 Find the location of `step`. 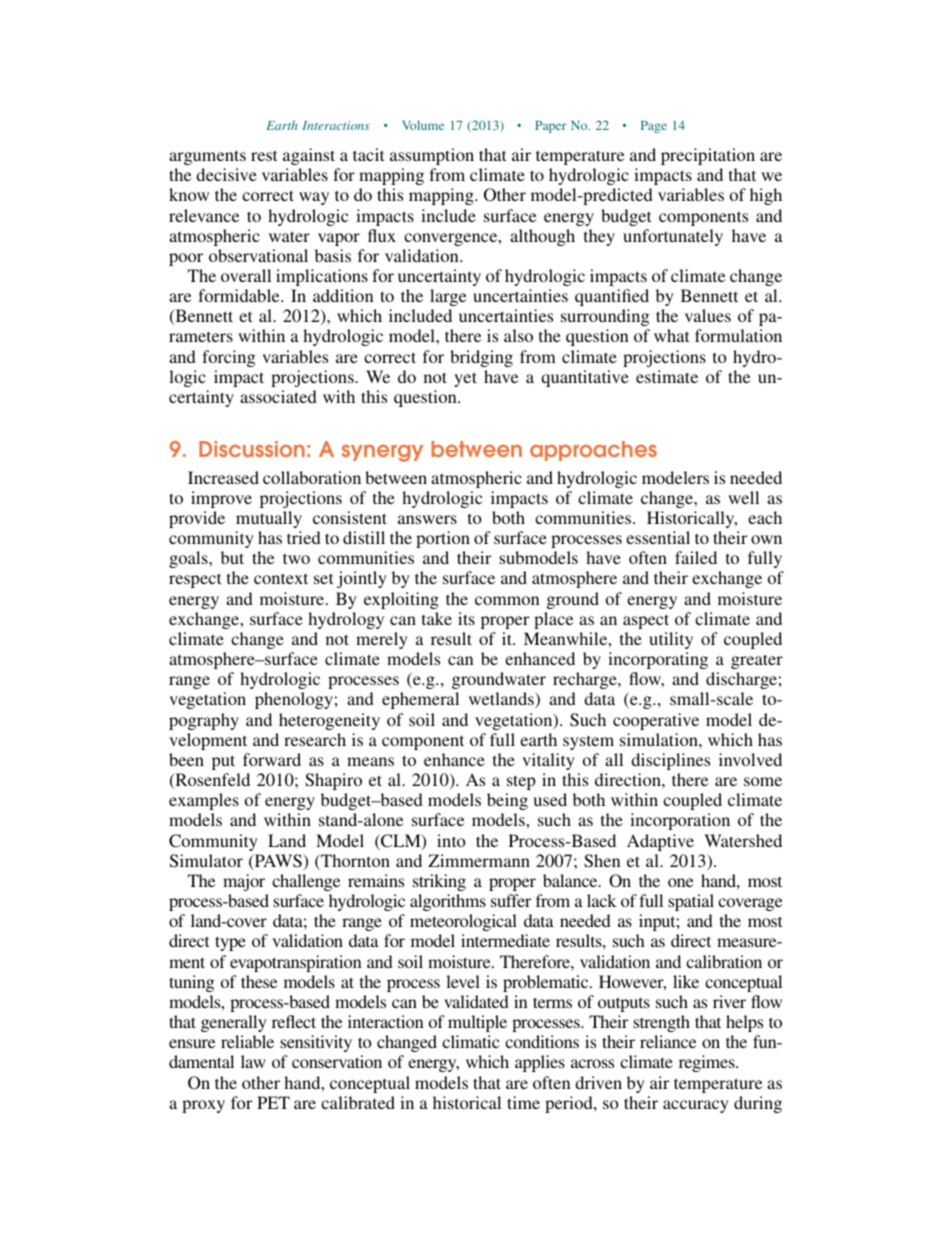

step is located at coordinates (521, 782).
